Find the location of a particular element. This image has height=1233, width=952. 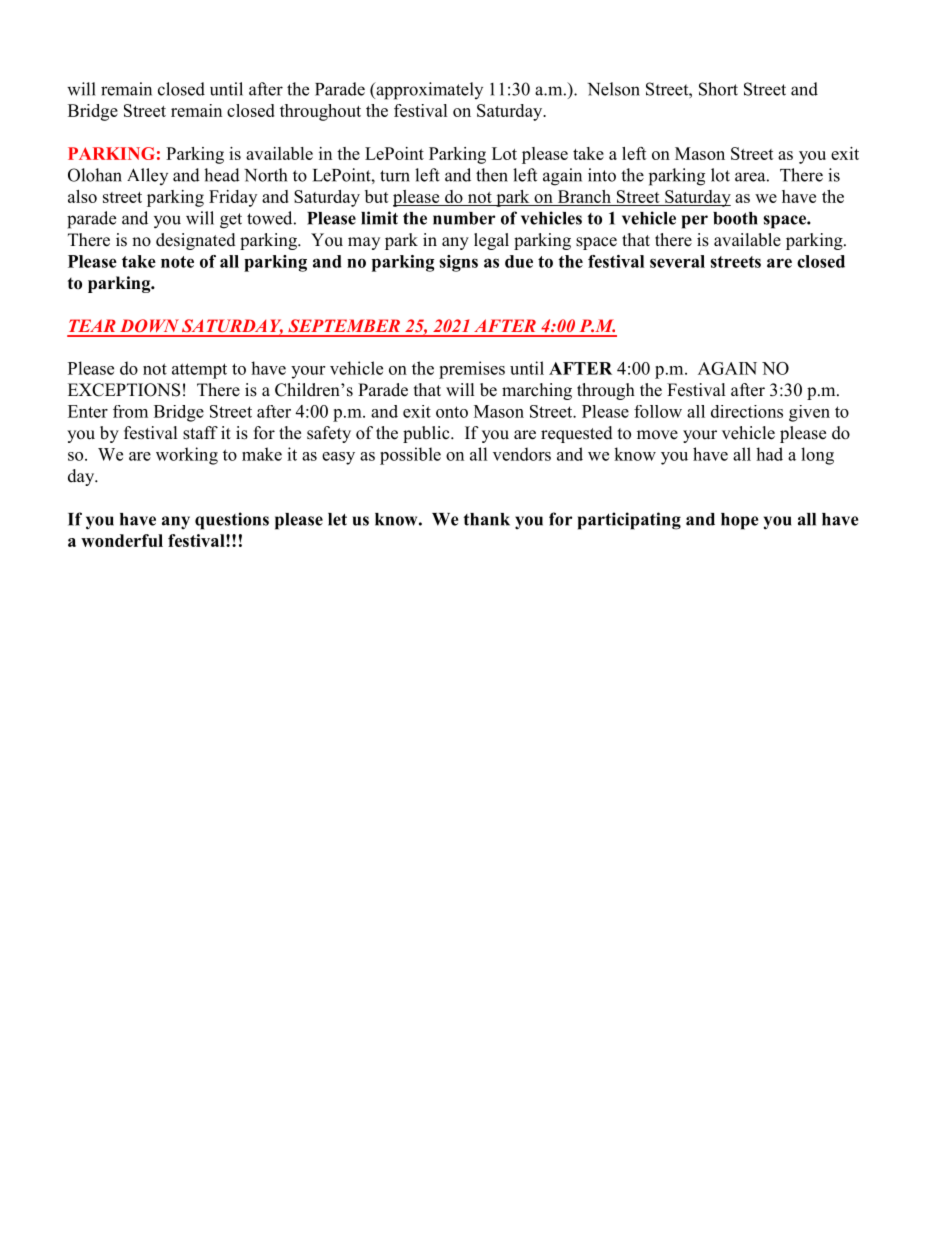

head is located at coordinates (222, 175).
